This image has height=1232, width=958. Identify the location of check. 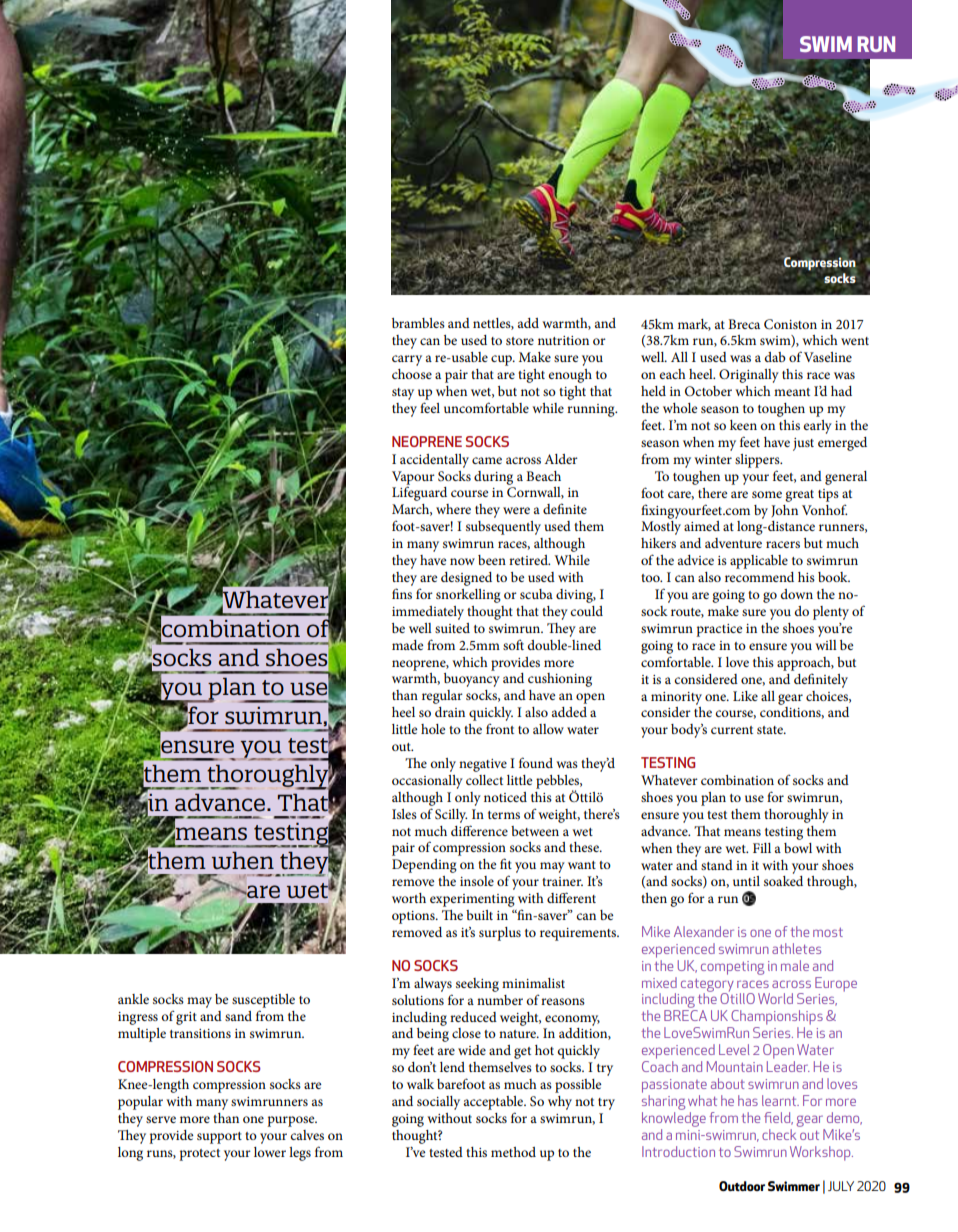
(780, 1133).
